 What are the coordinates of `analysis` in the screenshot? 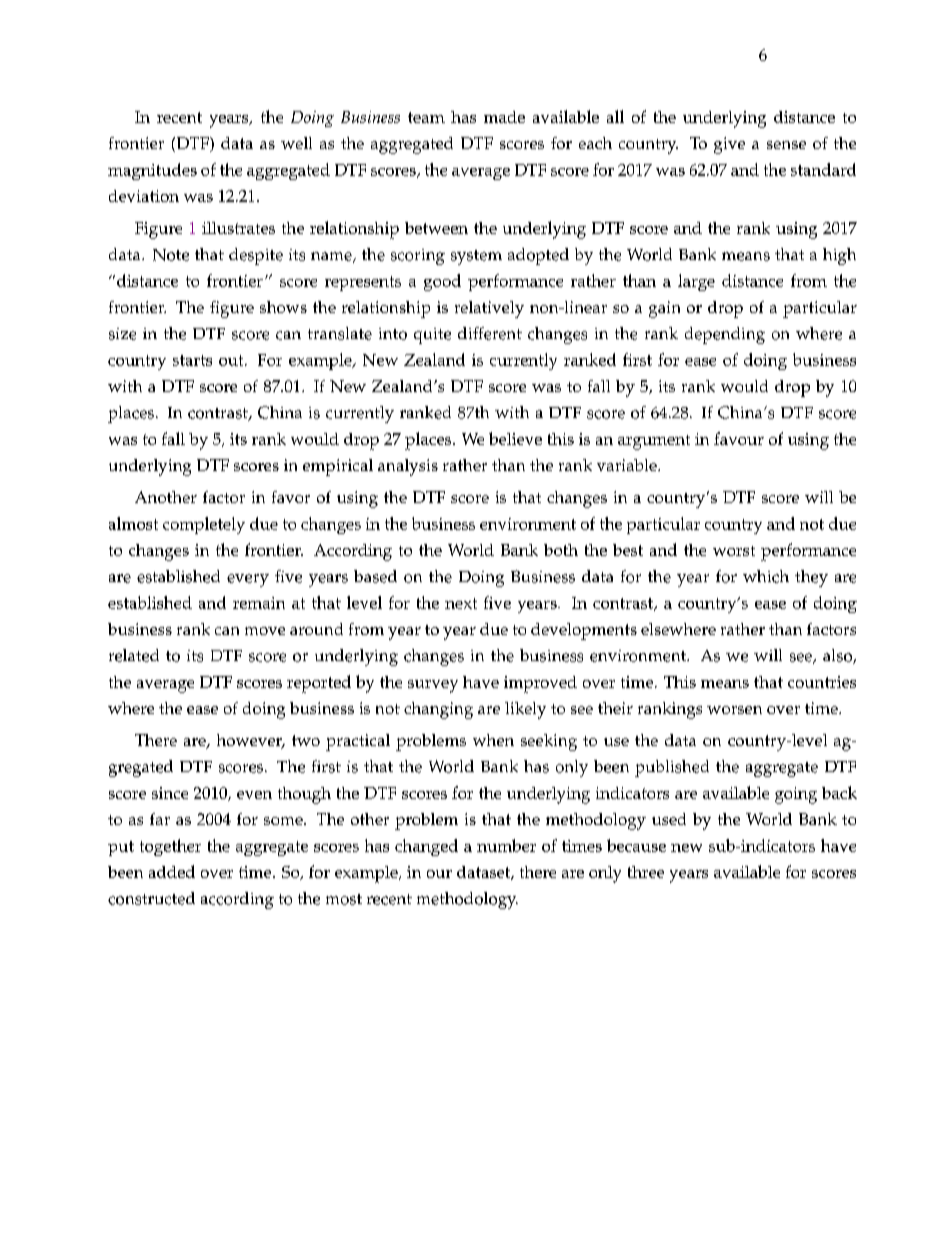 It's located at (408, 467).
